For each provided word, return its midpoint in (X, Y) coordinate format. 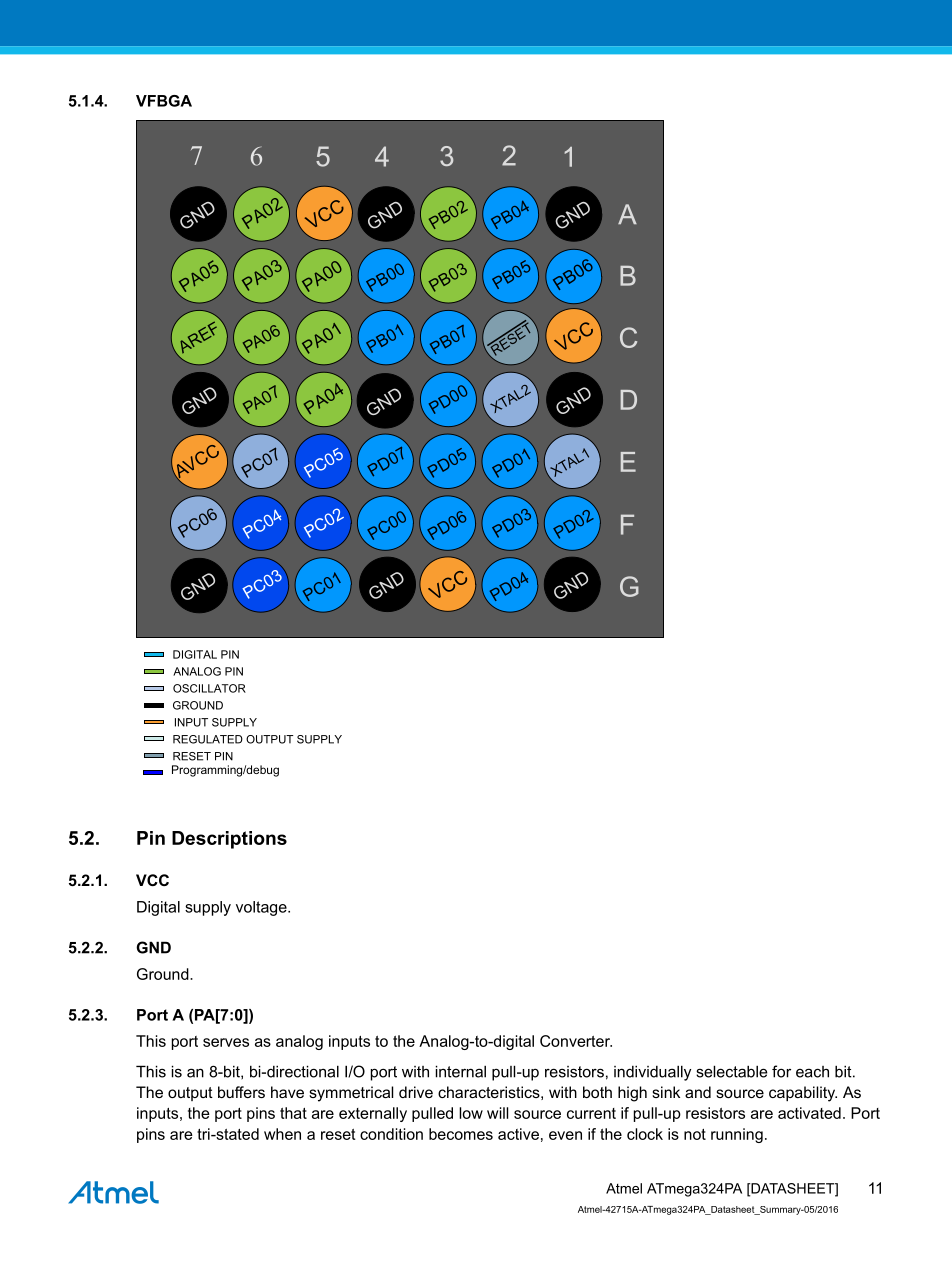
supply (208, 908)
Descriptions (229, 840)
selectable (732, 1071)
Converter (576, 1041)
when (282, 1134)
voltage (262, 908)
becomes (461, 1134)
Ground (164, 974)
